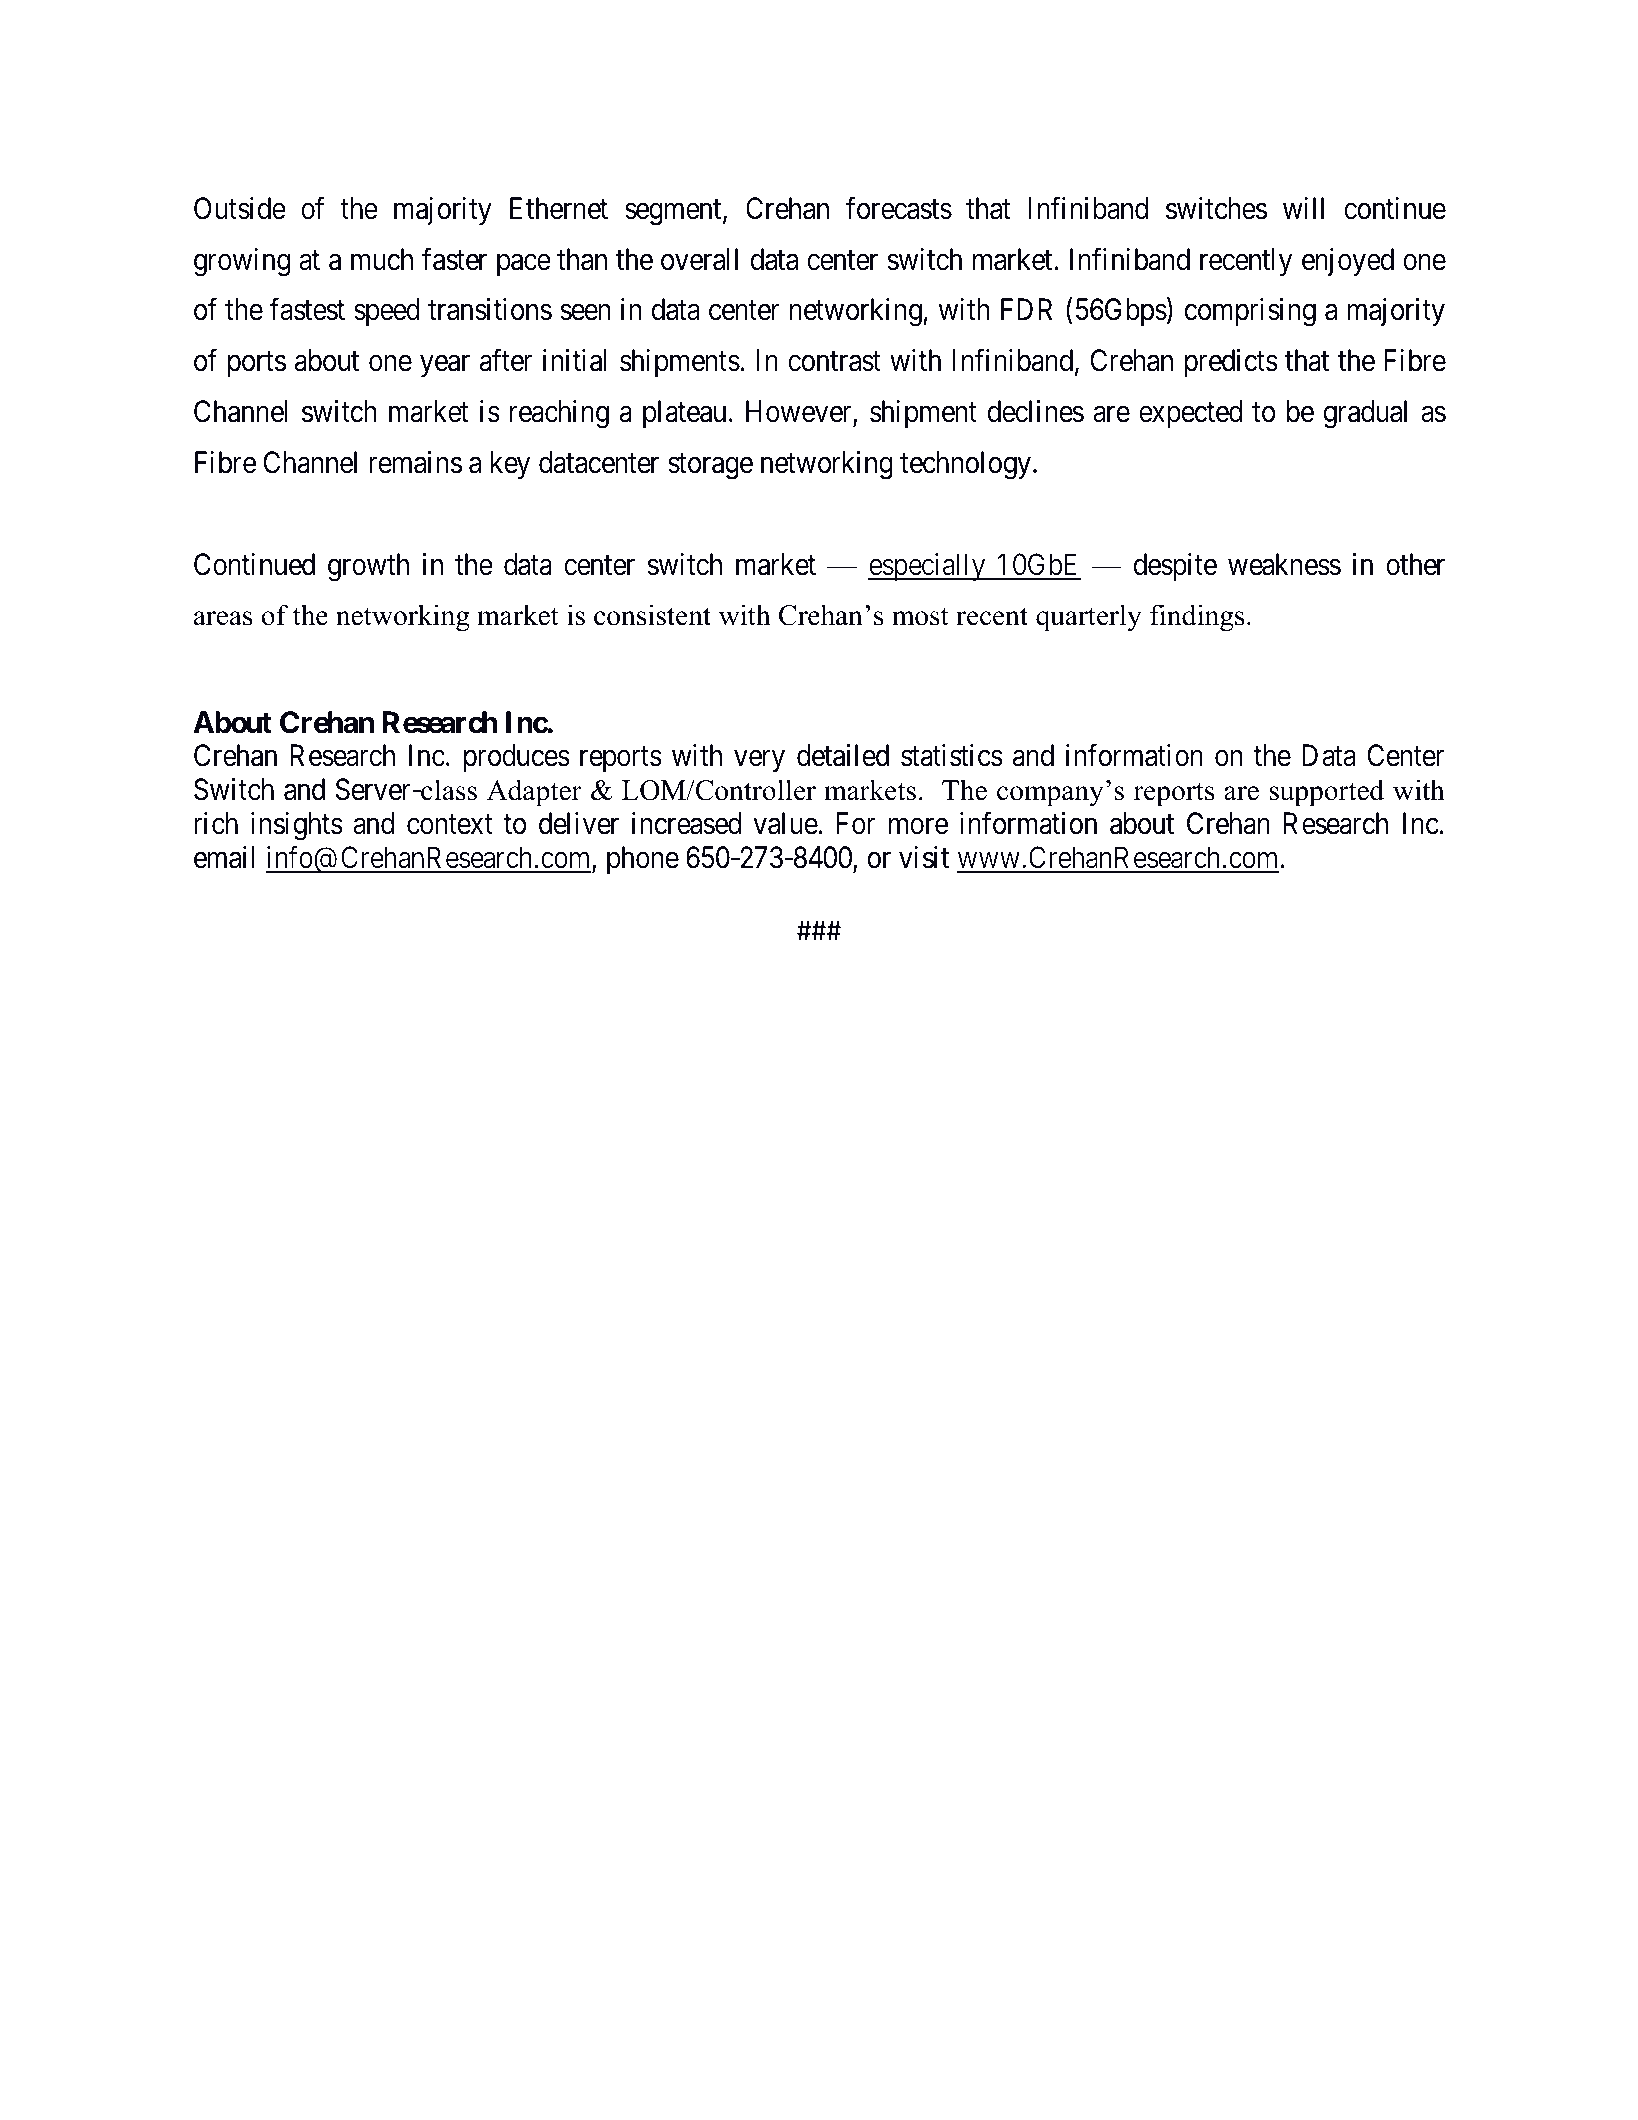  What do you see at coordinates (382, 259) in the page?
I see `much` at bounding box center [382, 259].
